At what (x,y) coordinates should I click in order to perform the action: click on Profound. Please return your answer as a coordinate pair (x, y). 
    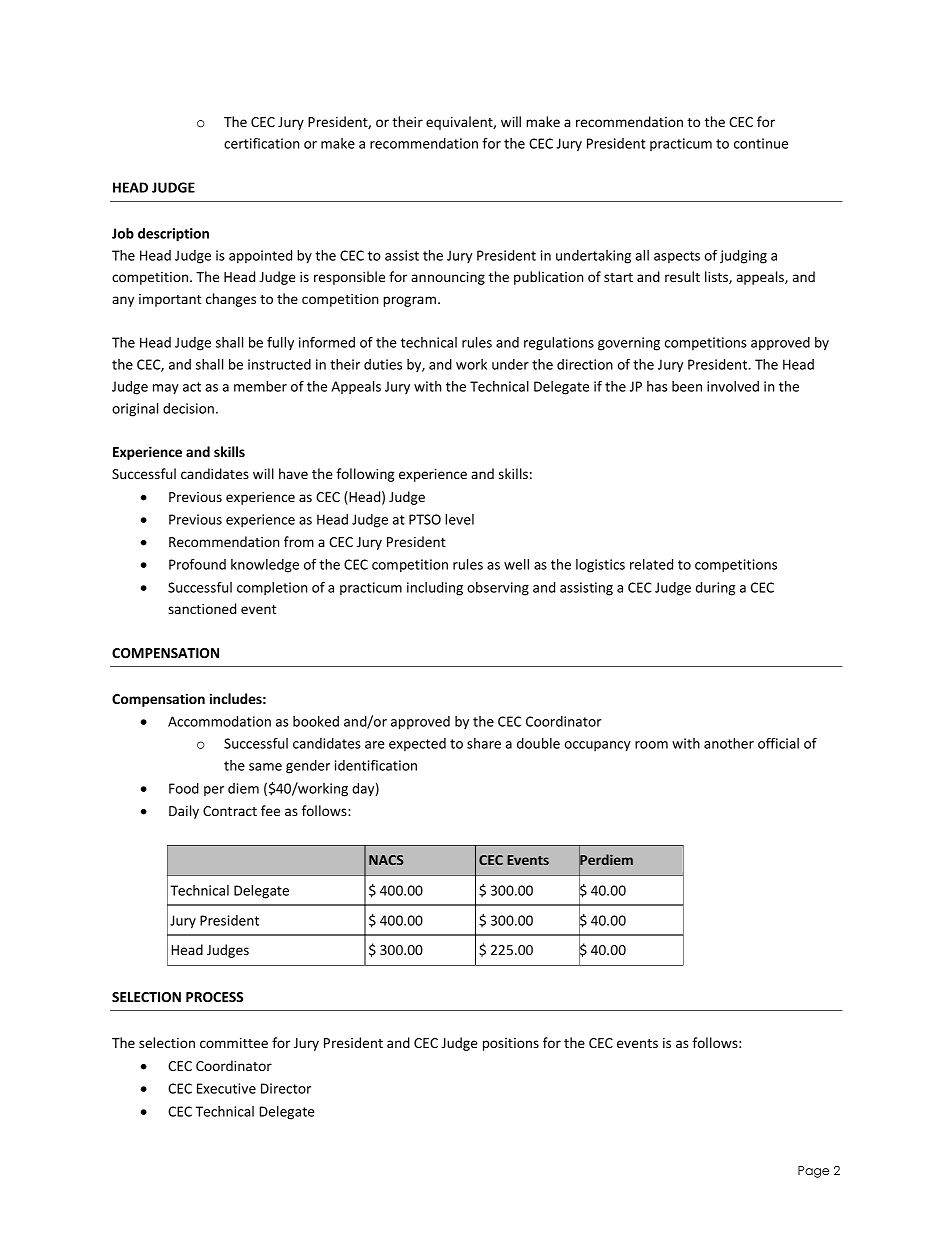
    Looking at the image, I should click on (197, 564).
